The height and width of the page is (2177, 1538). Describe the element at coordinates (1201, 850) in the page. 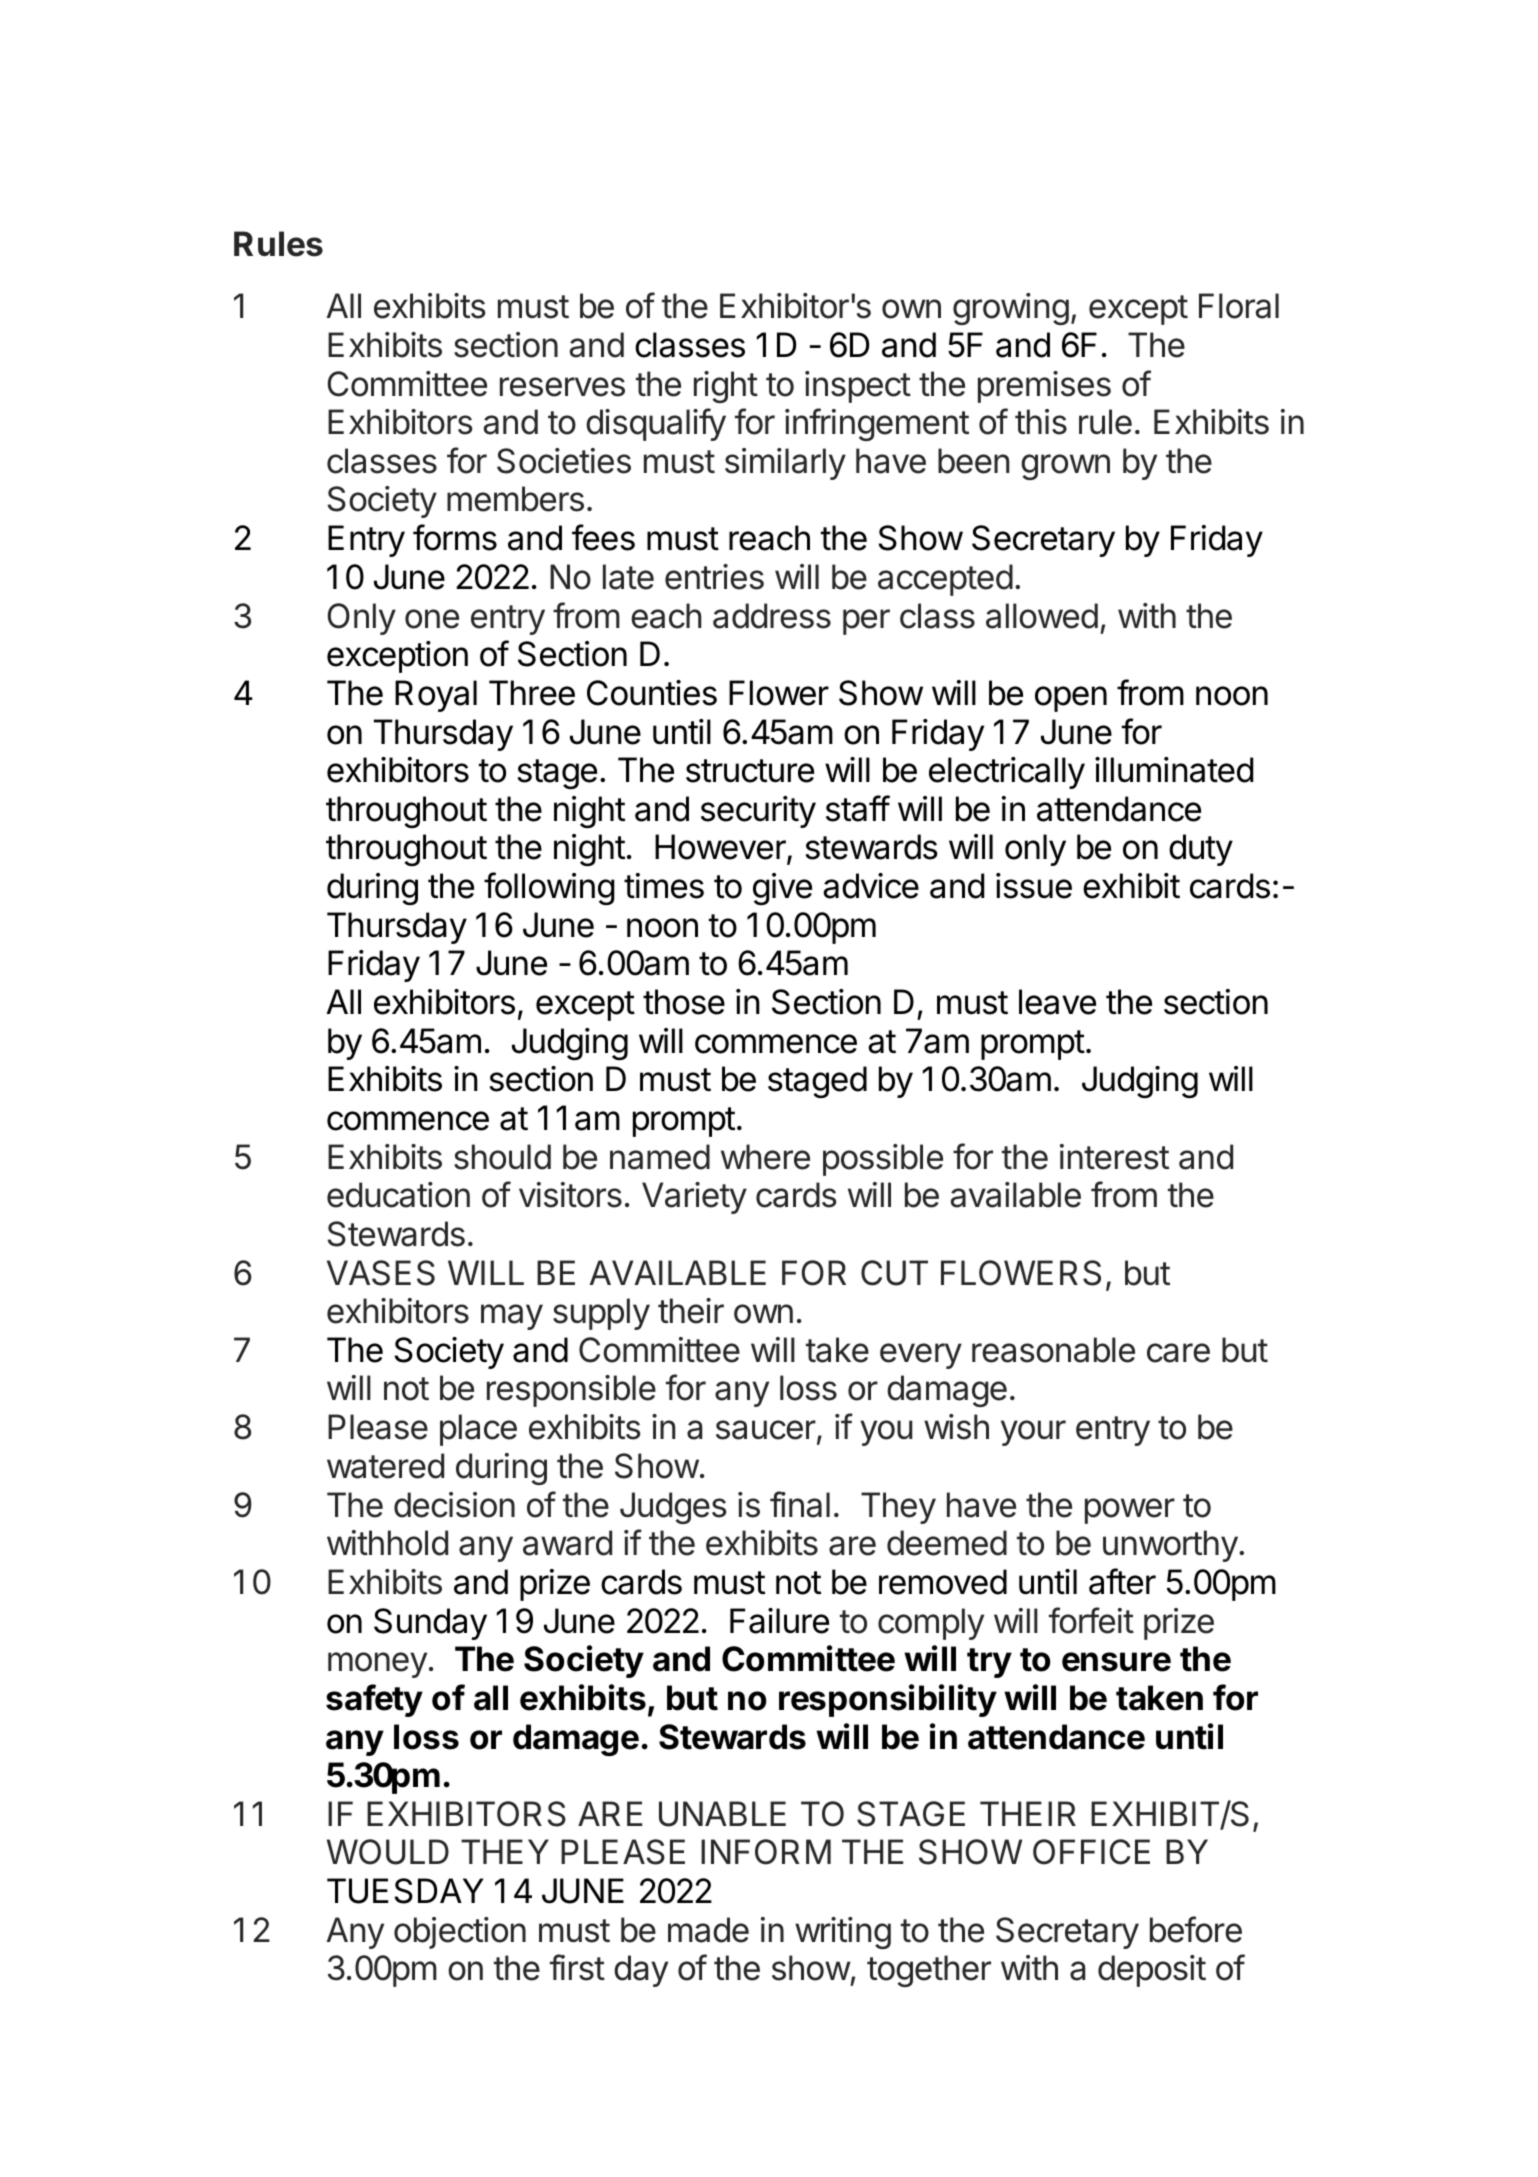

I see `duty` at that location.
